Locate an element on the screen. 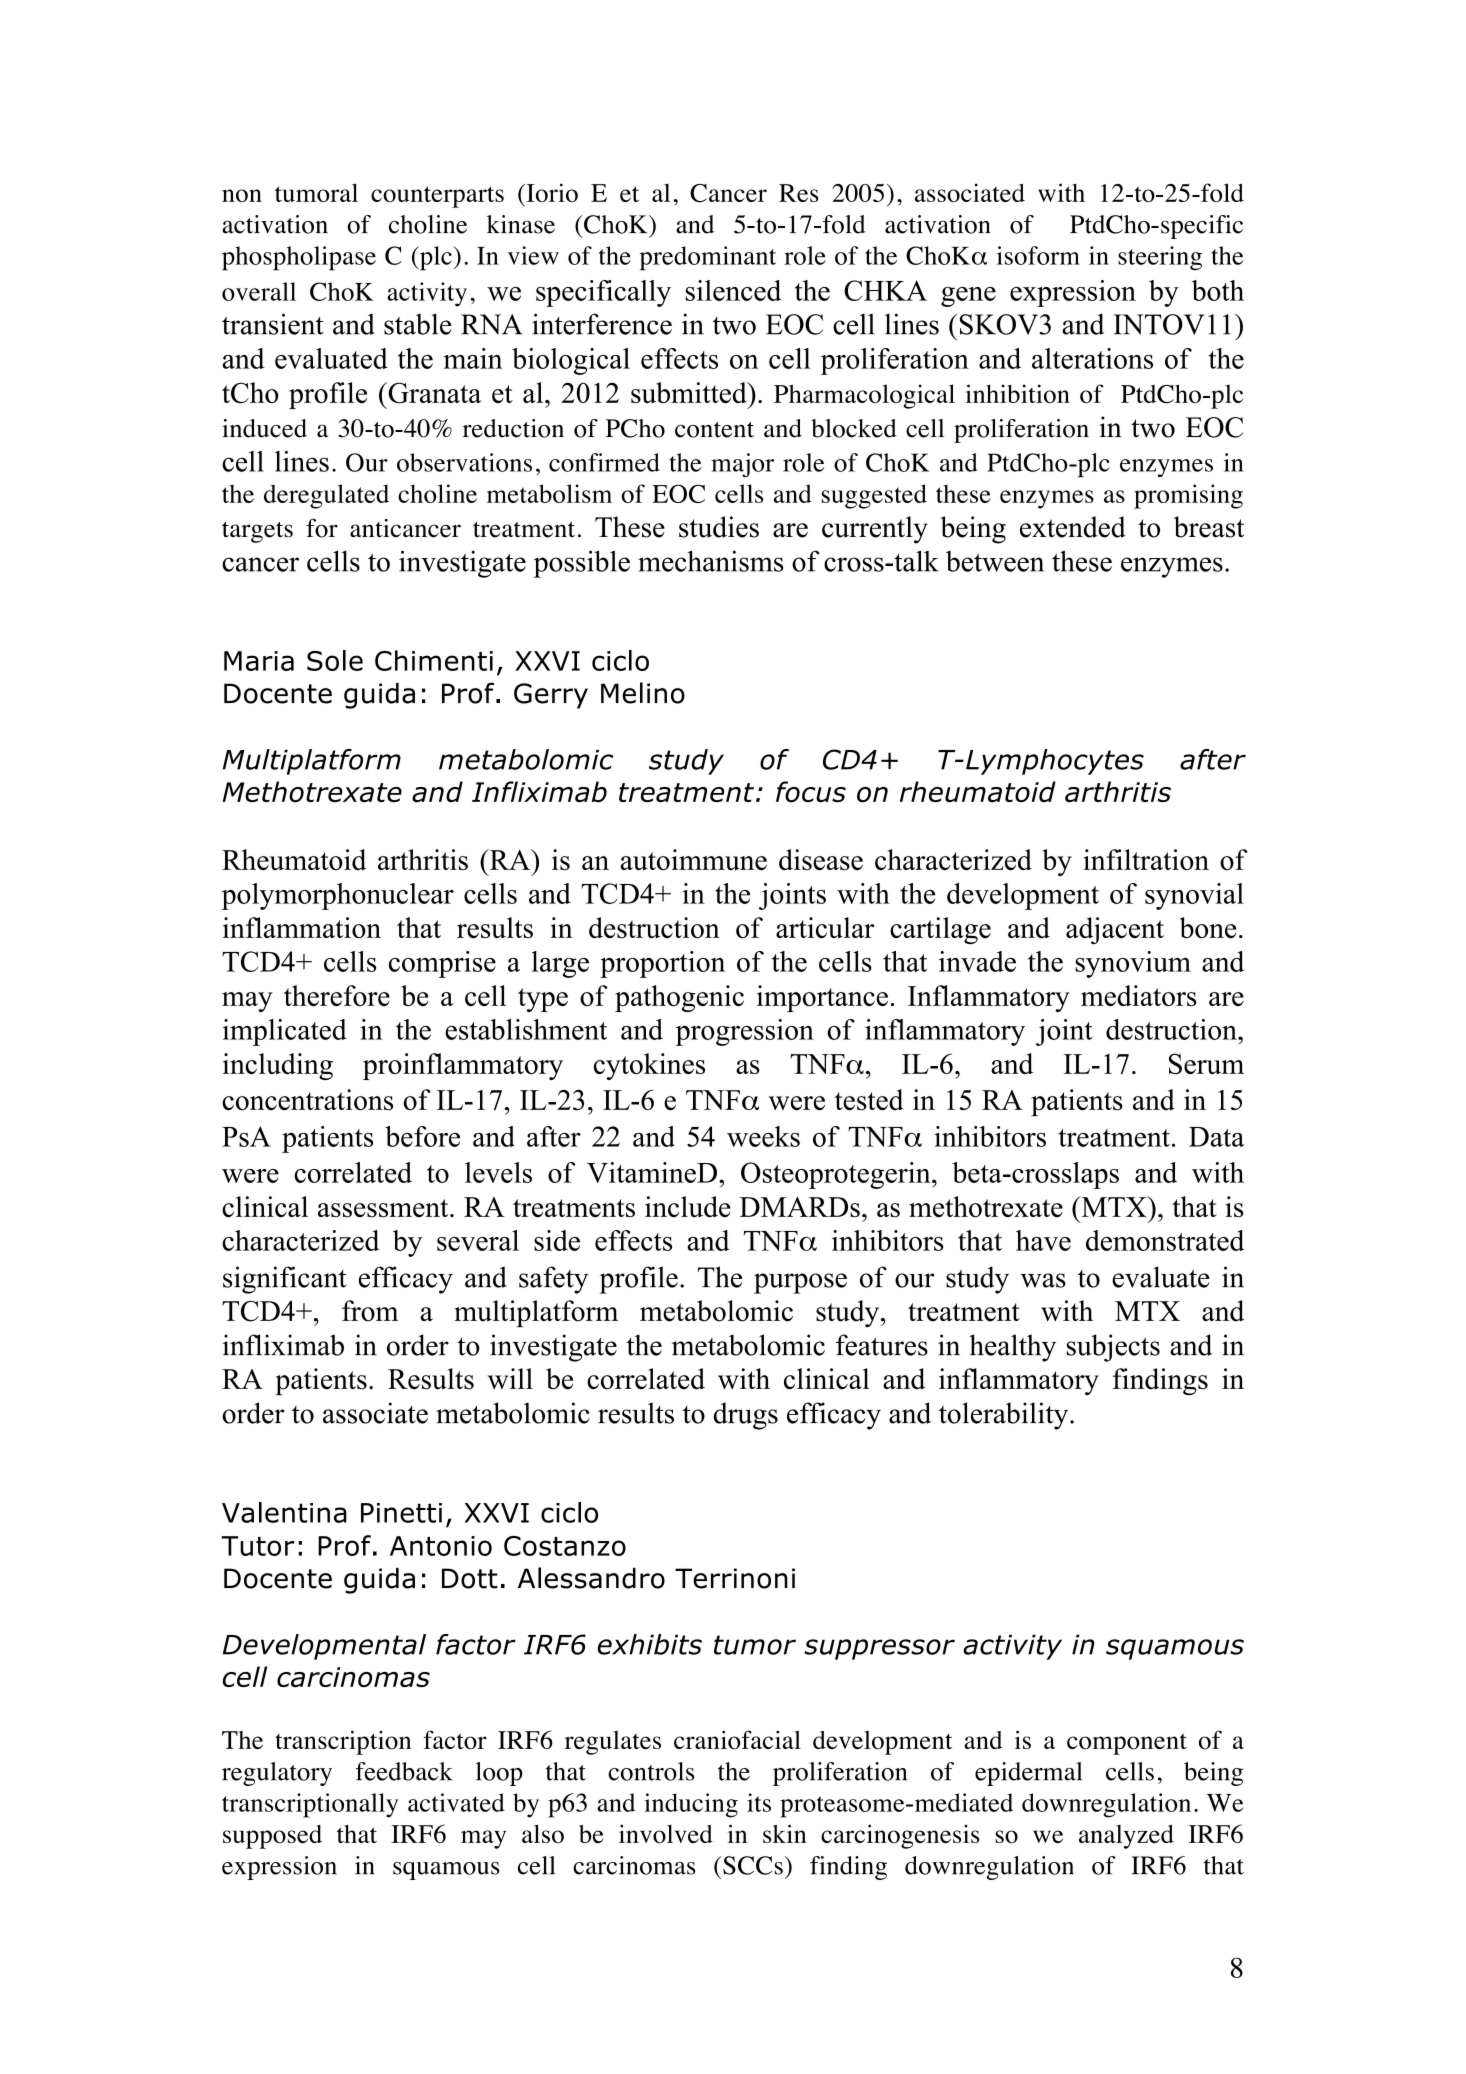 This screenshot has width=1466, height=2074. purpose is located at coordinates (800, 1283).
